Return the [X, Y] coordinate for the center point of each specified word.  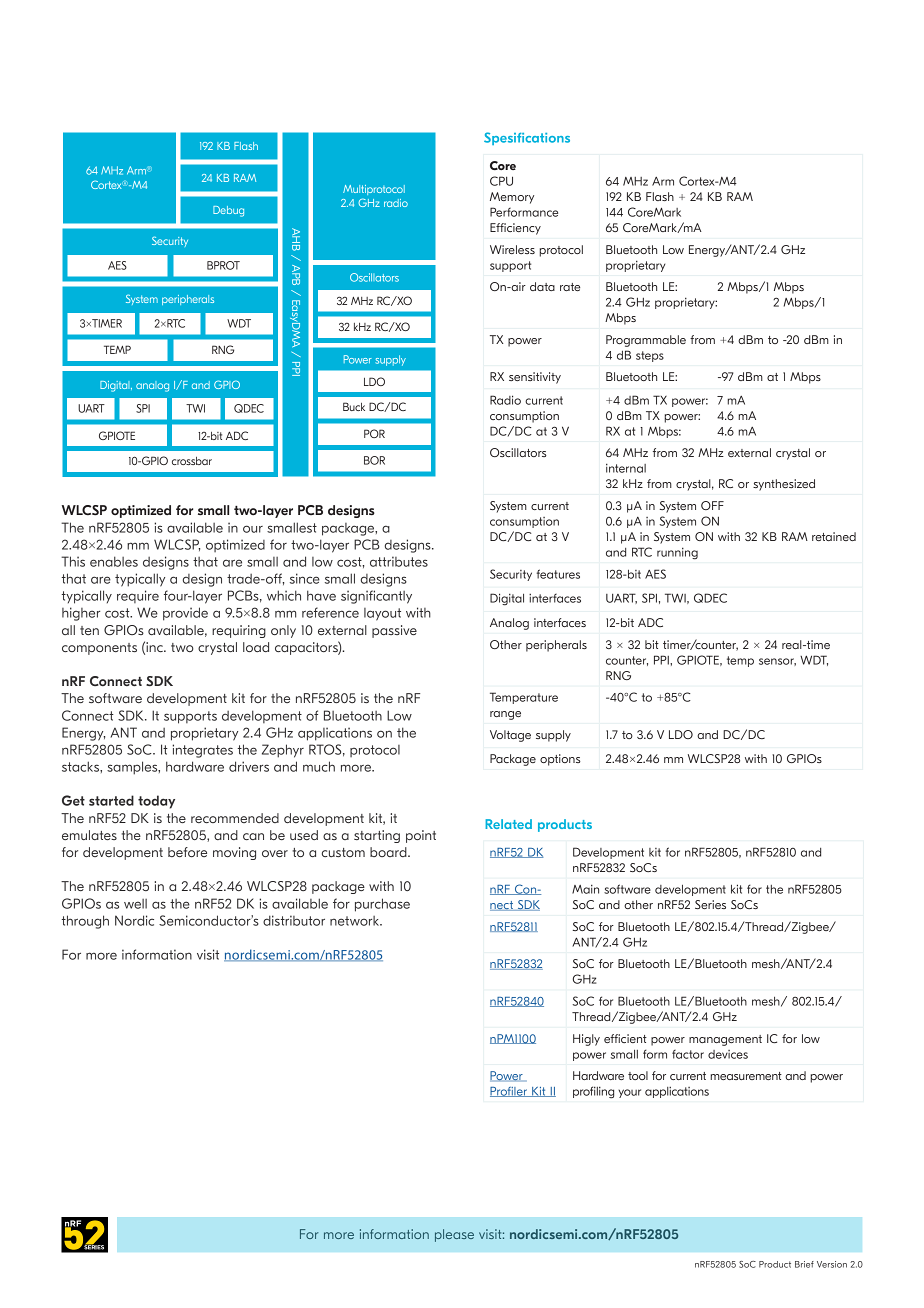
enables [114, 561]
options [560, 760]
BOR [374, 460]
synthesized [784, 485]
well [135, 904]
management [725, 1040]
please [454, 1235]
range [505, 715]
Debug [228, 211]
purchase [382, 905]
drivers [249, 766]
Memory [512, 198]
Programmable [646, 341]
